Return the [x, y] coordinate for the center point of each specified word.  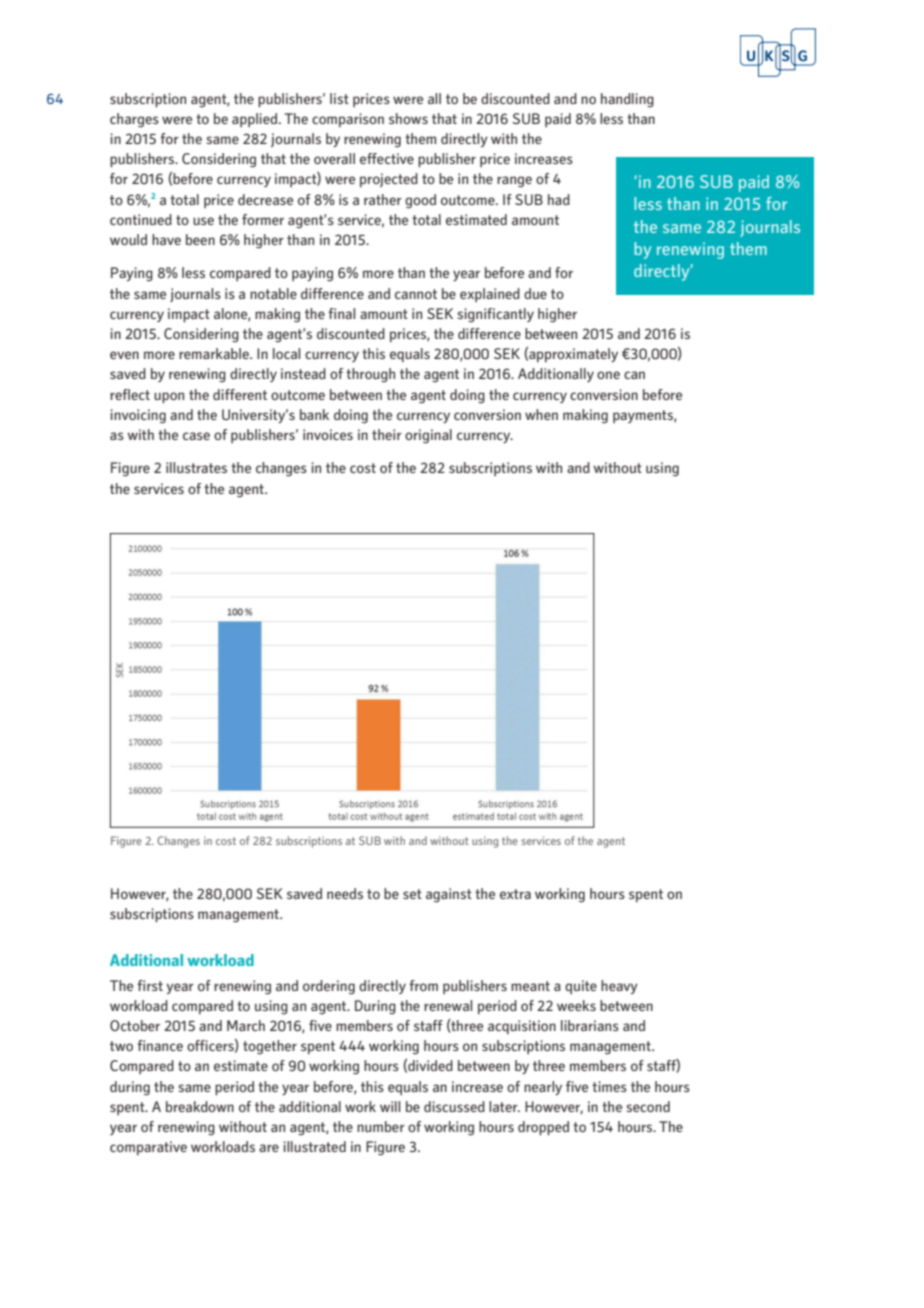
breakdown [200, 1106]
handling [627, 100]
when [541, 414]
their [387, 434]
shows [408, 118]
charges [134, 120]
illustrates [196, 467]
